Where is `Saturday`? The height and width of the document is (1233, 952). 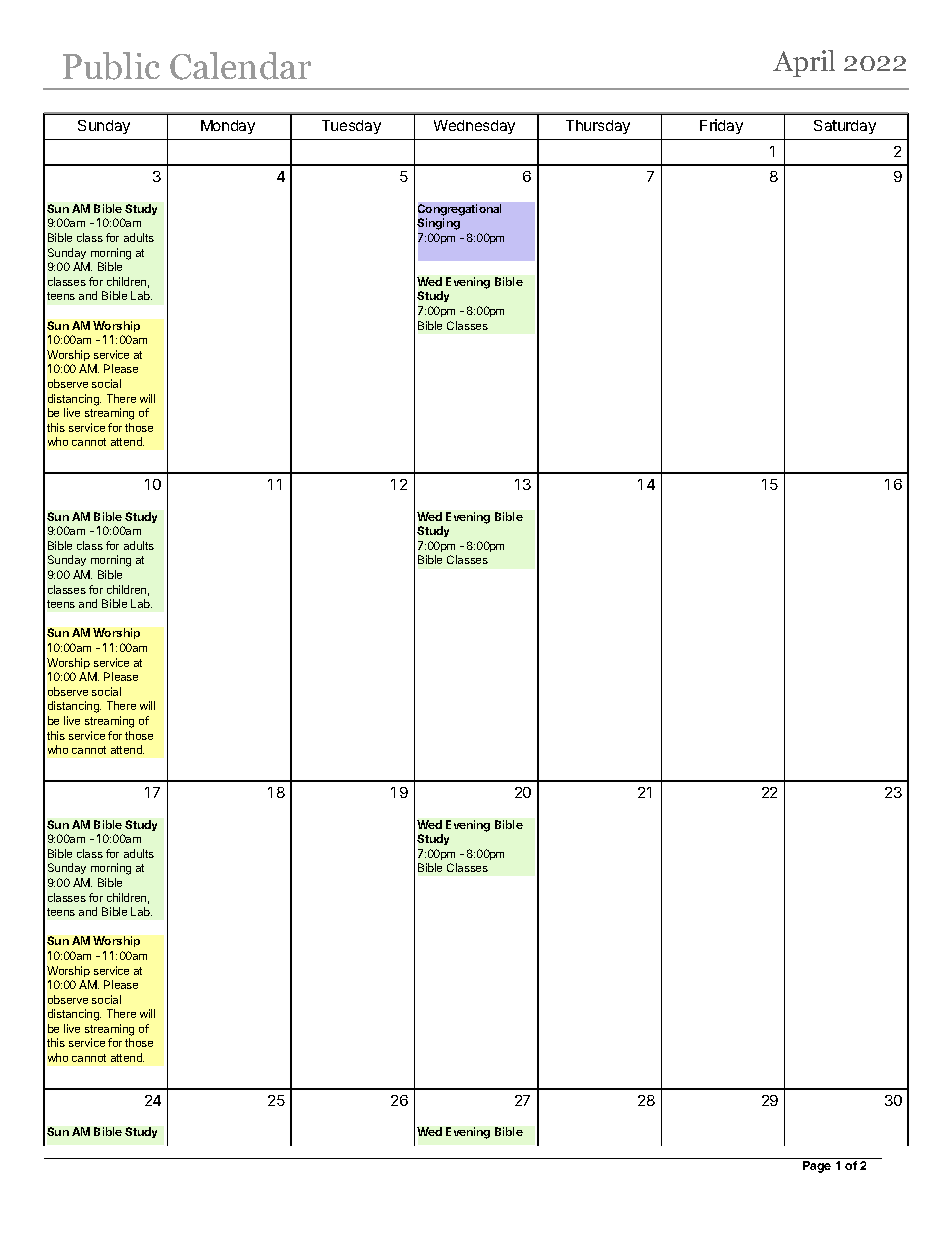 Saturday is located at coordinates (845, 127).
